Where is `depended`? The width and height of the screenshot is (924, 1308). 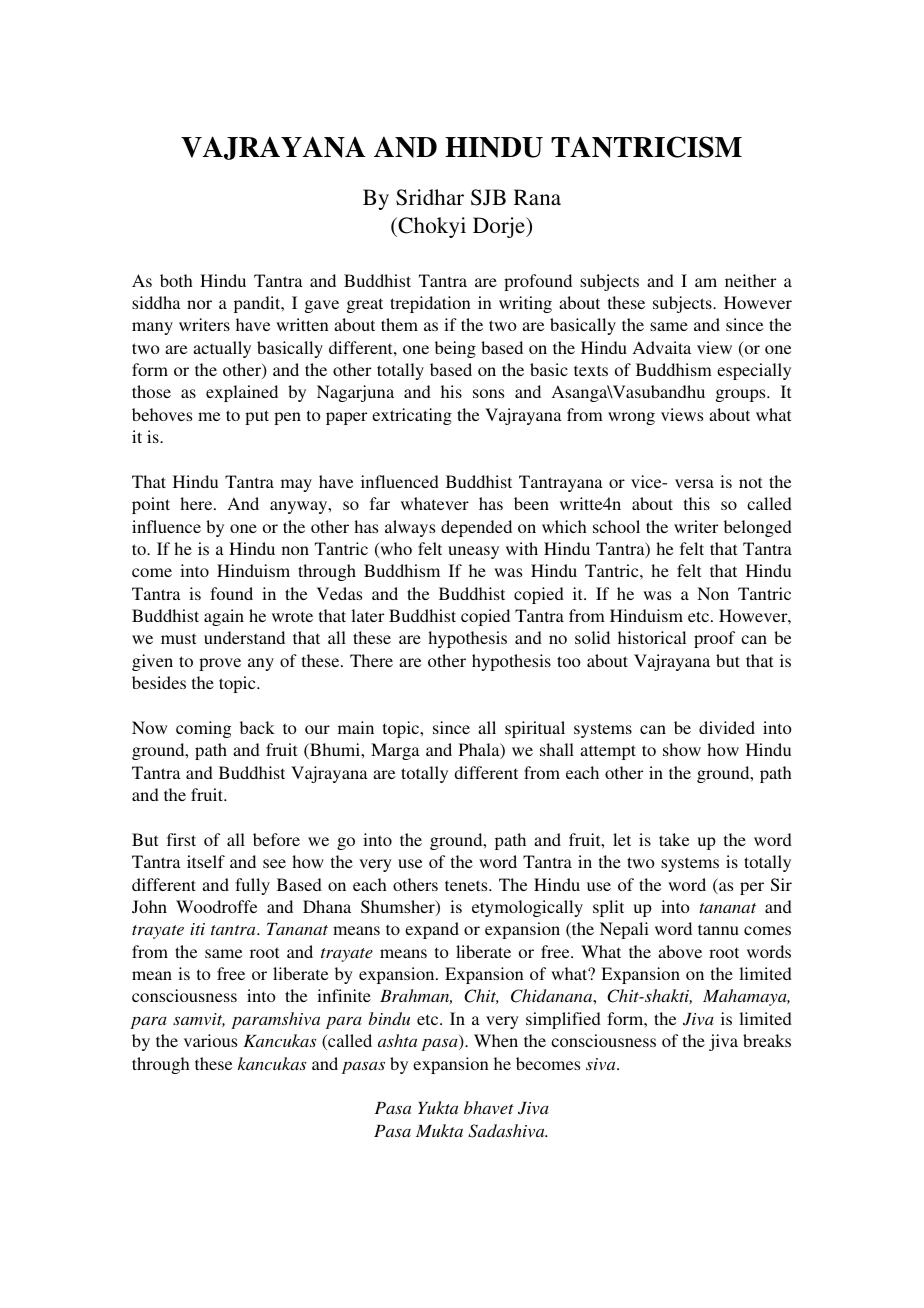 depended is located at coordinates (476, 528).
